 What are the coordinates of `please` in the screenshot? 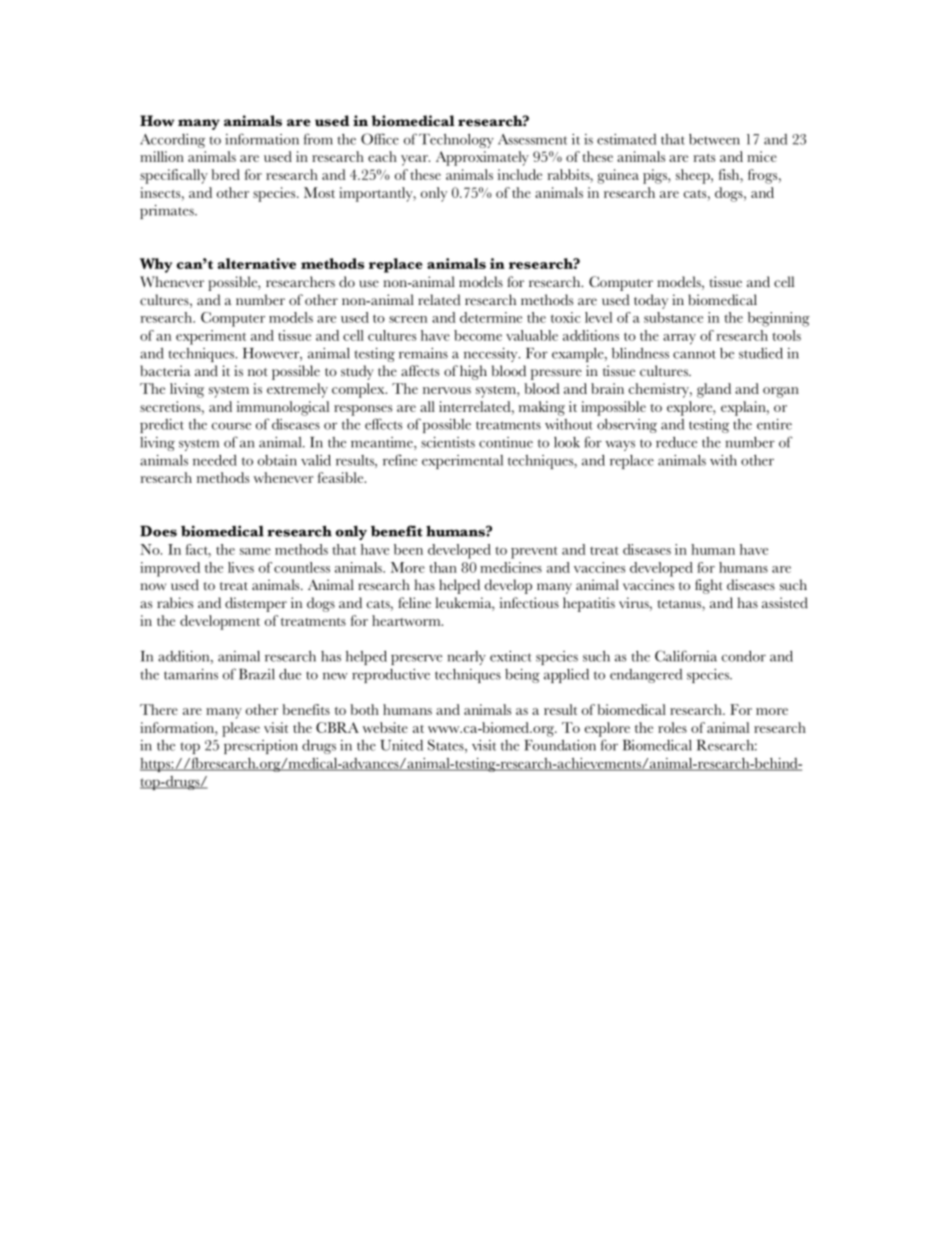 It's located at (241, 729).
